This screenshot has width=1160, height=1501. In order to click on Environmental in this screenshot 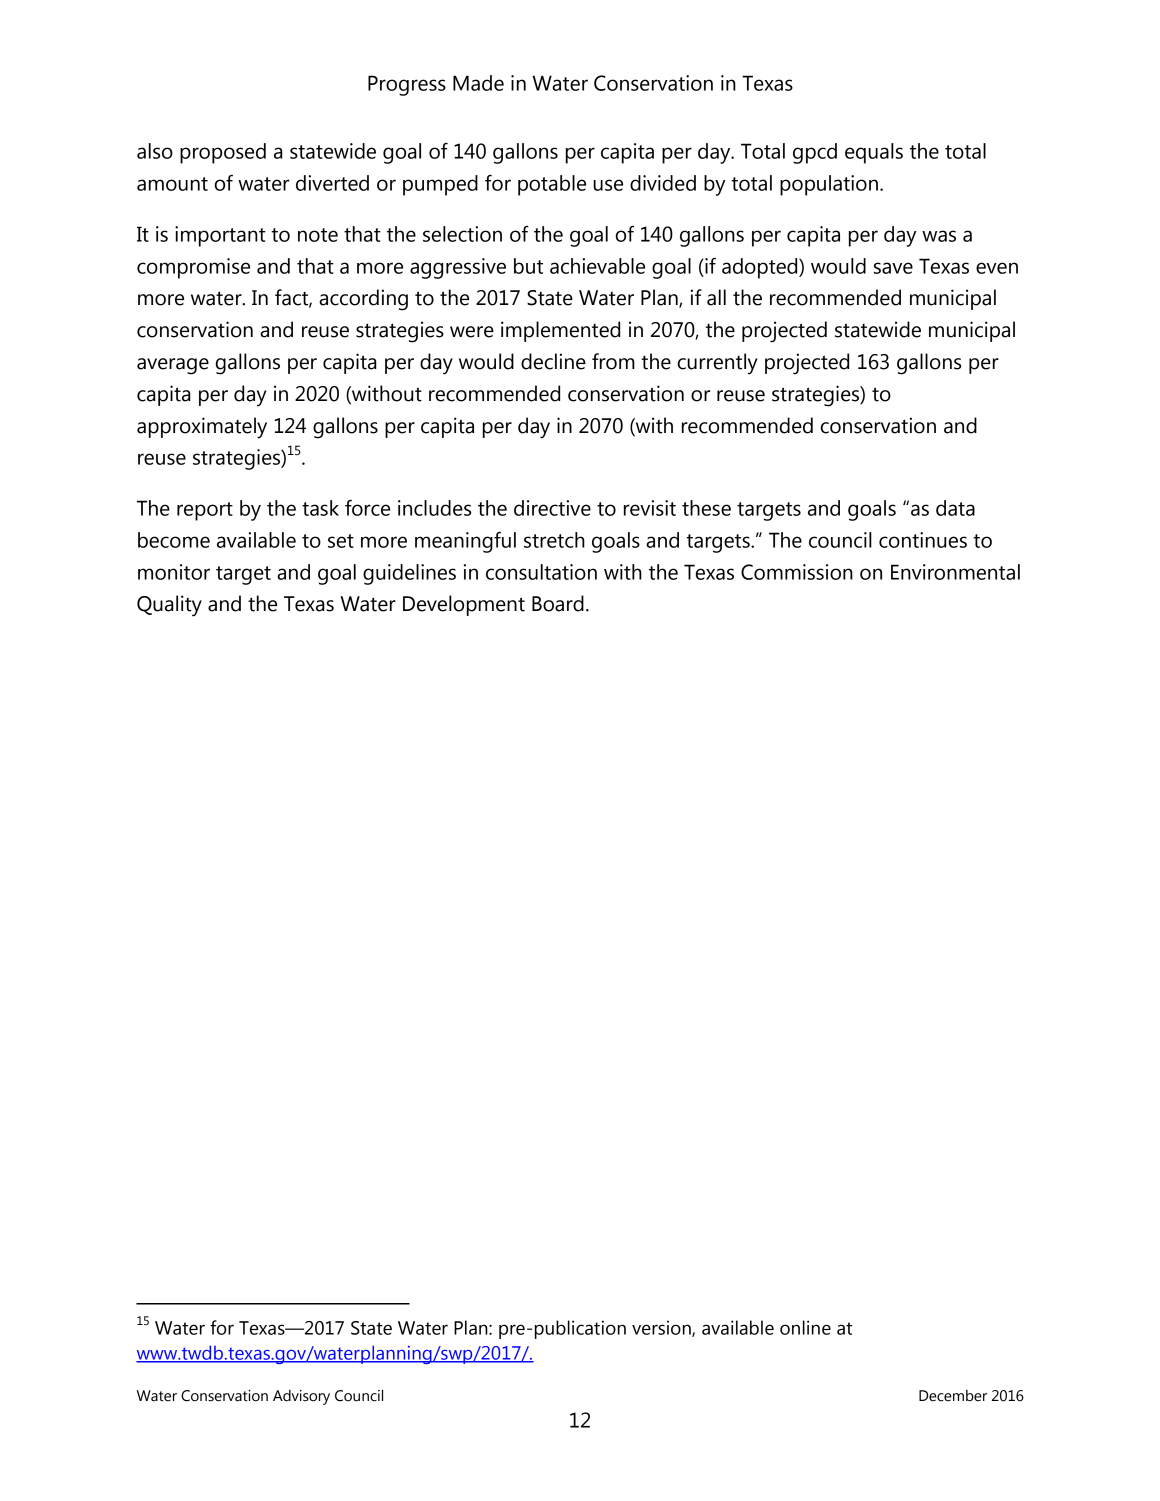, I will do `click(955, 572)`.
